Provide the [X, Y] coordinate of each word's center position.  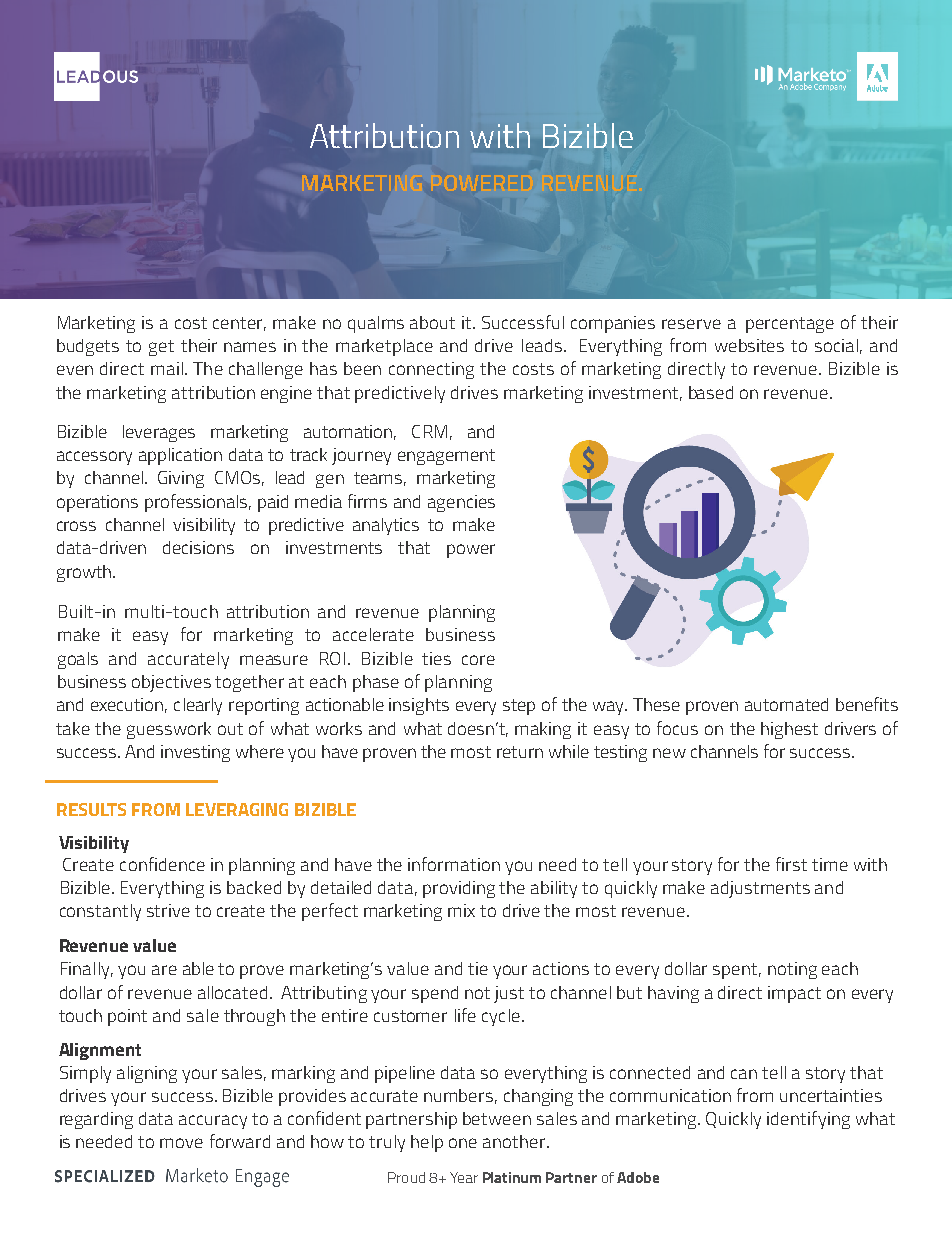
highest [789, 730]
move [181, 1143]
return [520, 752]
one [463, 1143]
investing [195, 753]
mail [167, 368]
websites [749, 345]
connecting [431, 370]
